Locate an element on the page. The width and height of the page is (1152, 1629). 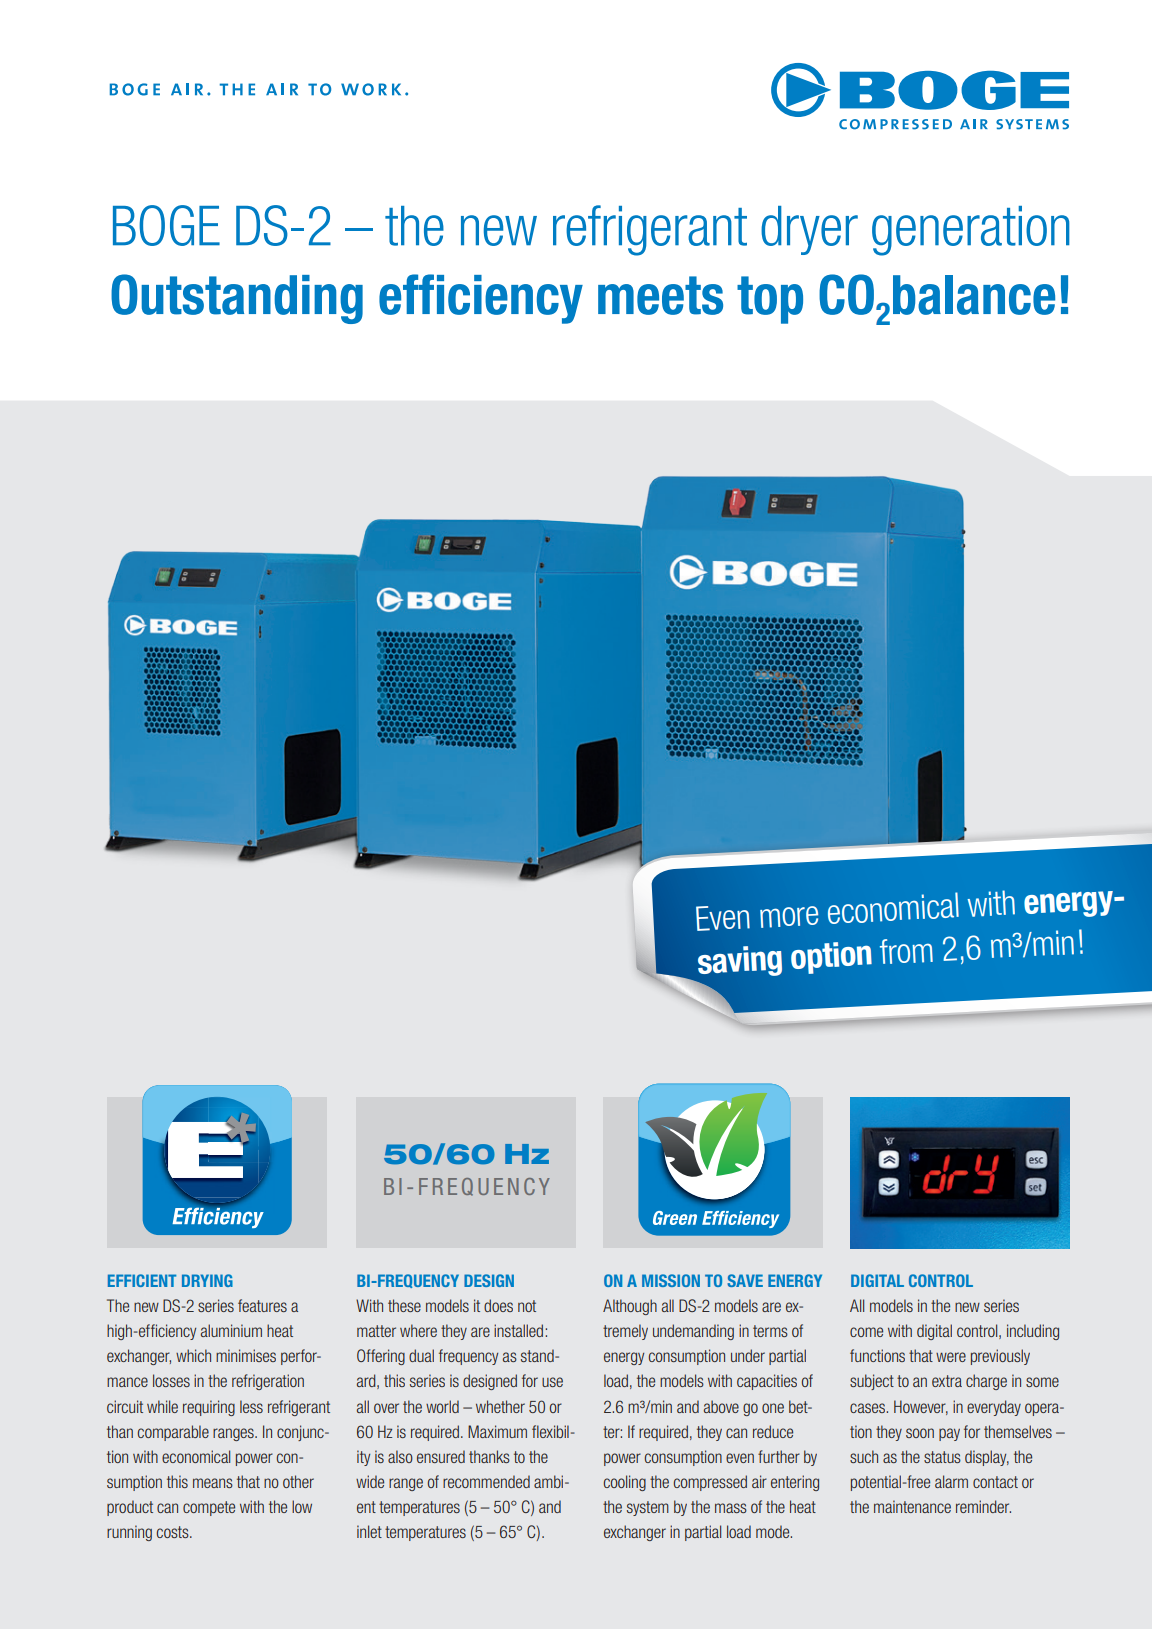
EFFICIENT is located at coordinates (142, 1280).
